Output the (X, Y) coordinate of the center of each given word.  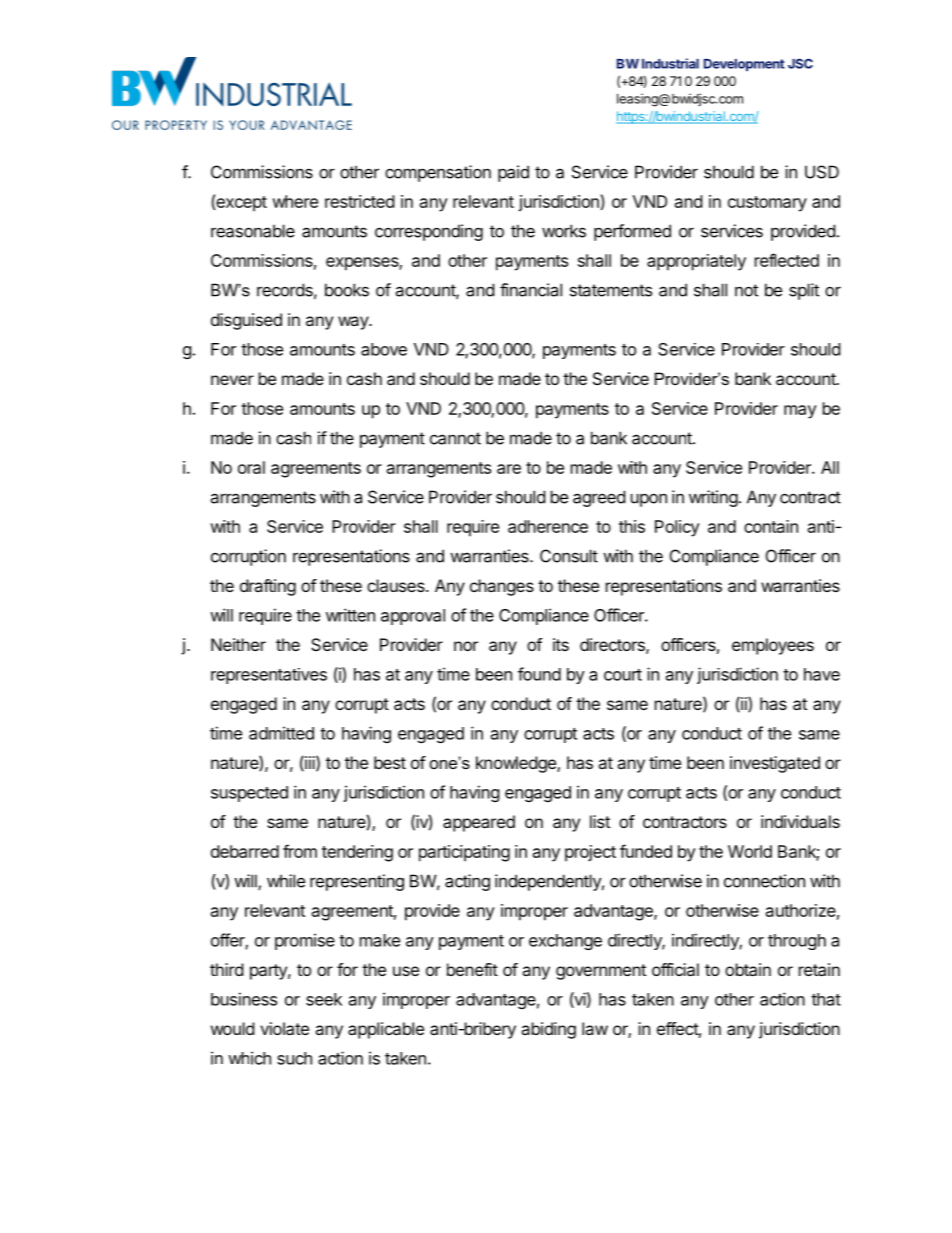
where (295, 201)
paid (513, 173)
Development (744, 65)
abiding (548, 1030)
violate (284, 1028)
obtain (748, 969)
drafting (268, 587)
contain (771, 526)
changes (502, 587)
